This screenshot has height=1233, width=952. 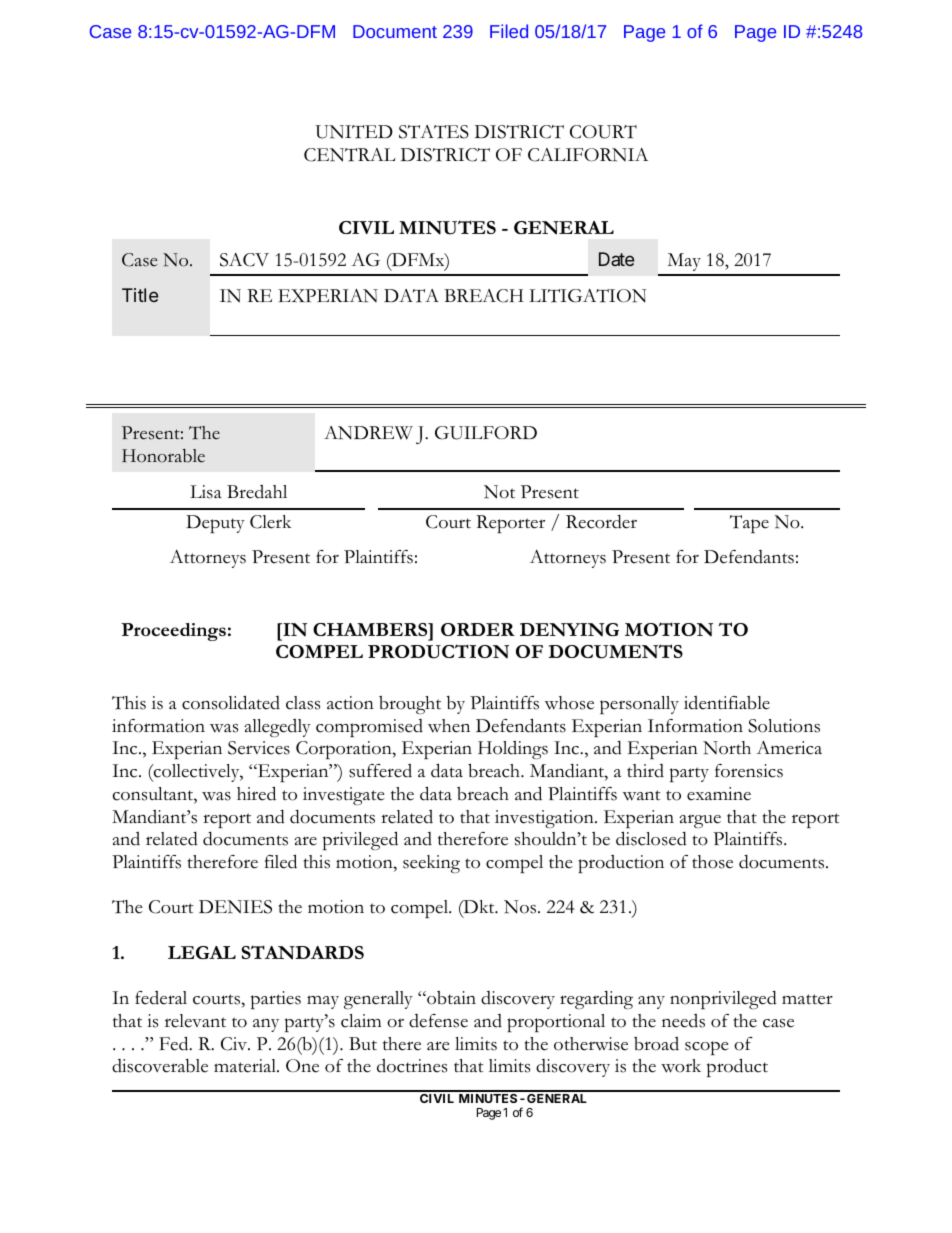 I want to click on Proceedings, so click(x=173, y=632).
